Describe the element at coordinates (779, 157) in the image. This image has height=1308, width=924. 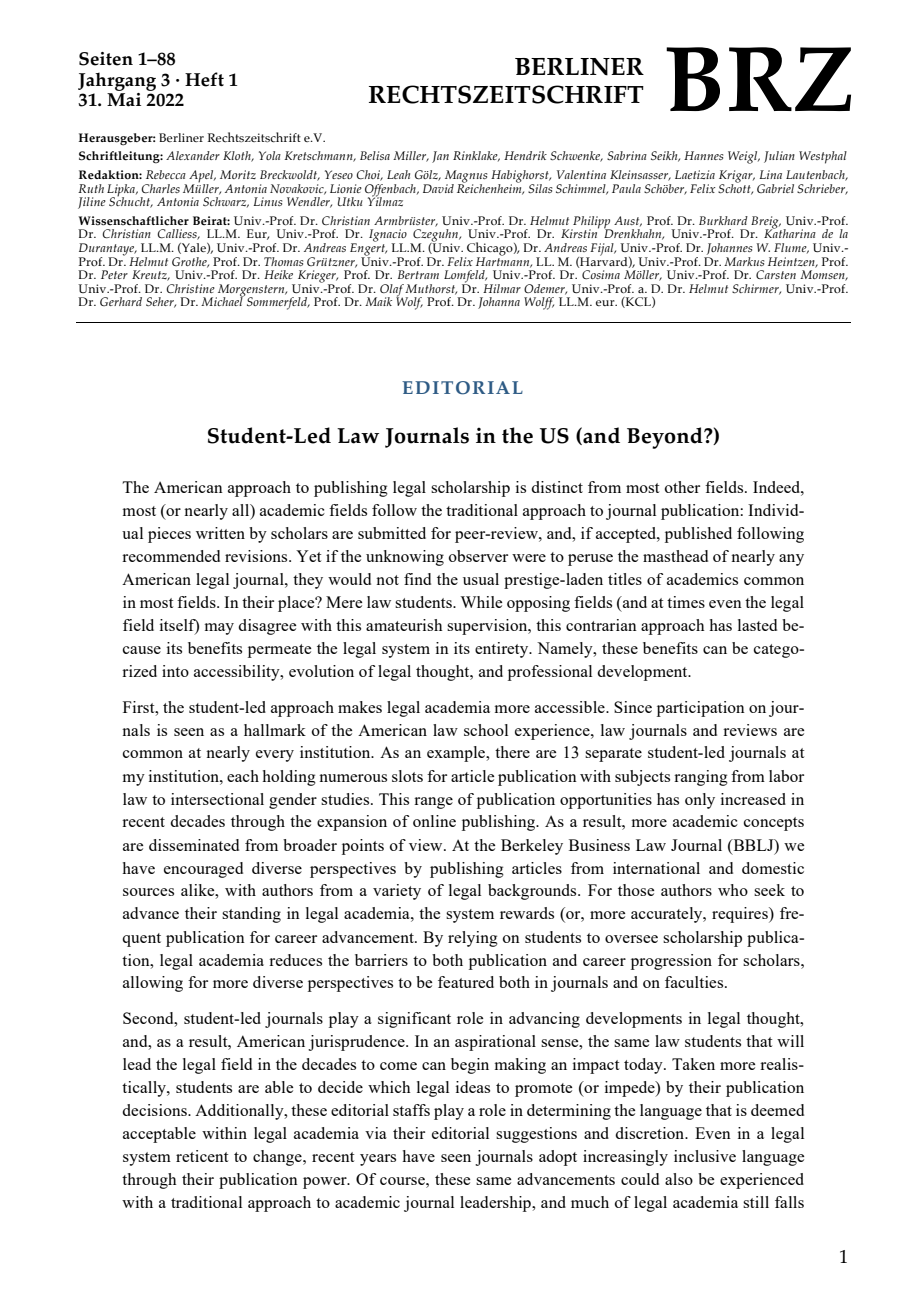
I see `Julian` at that location.
